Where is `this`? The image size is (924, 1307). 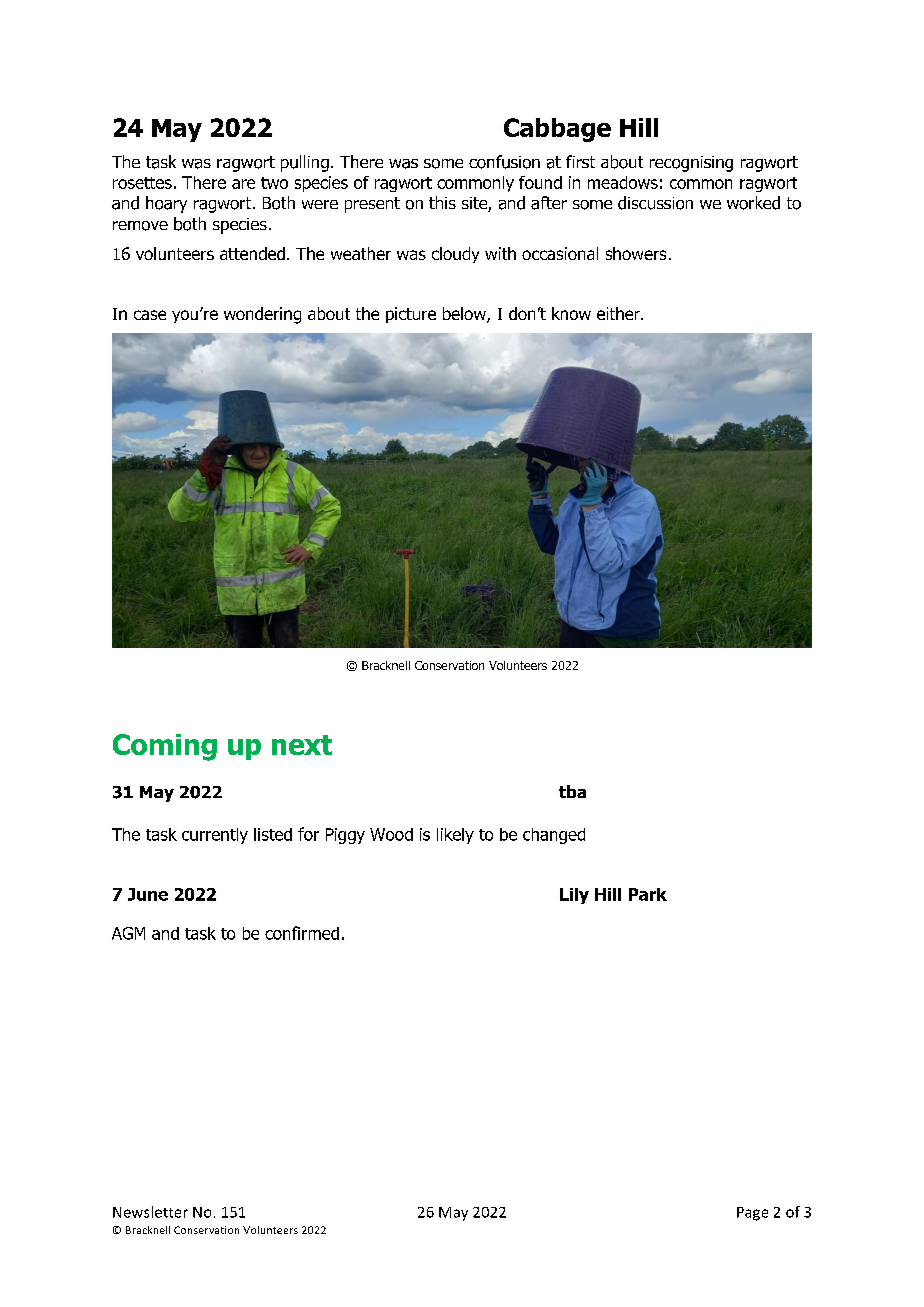 this is located at coordinates (442, 202).
